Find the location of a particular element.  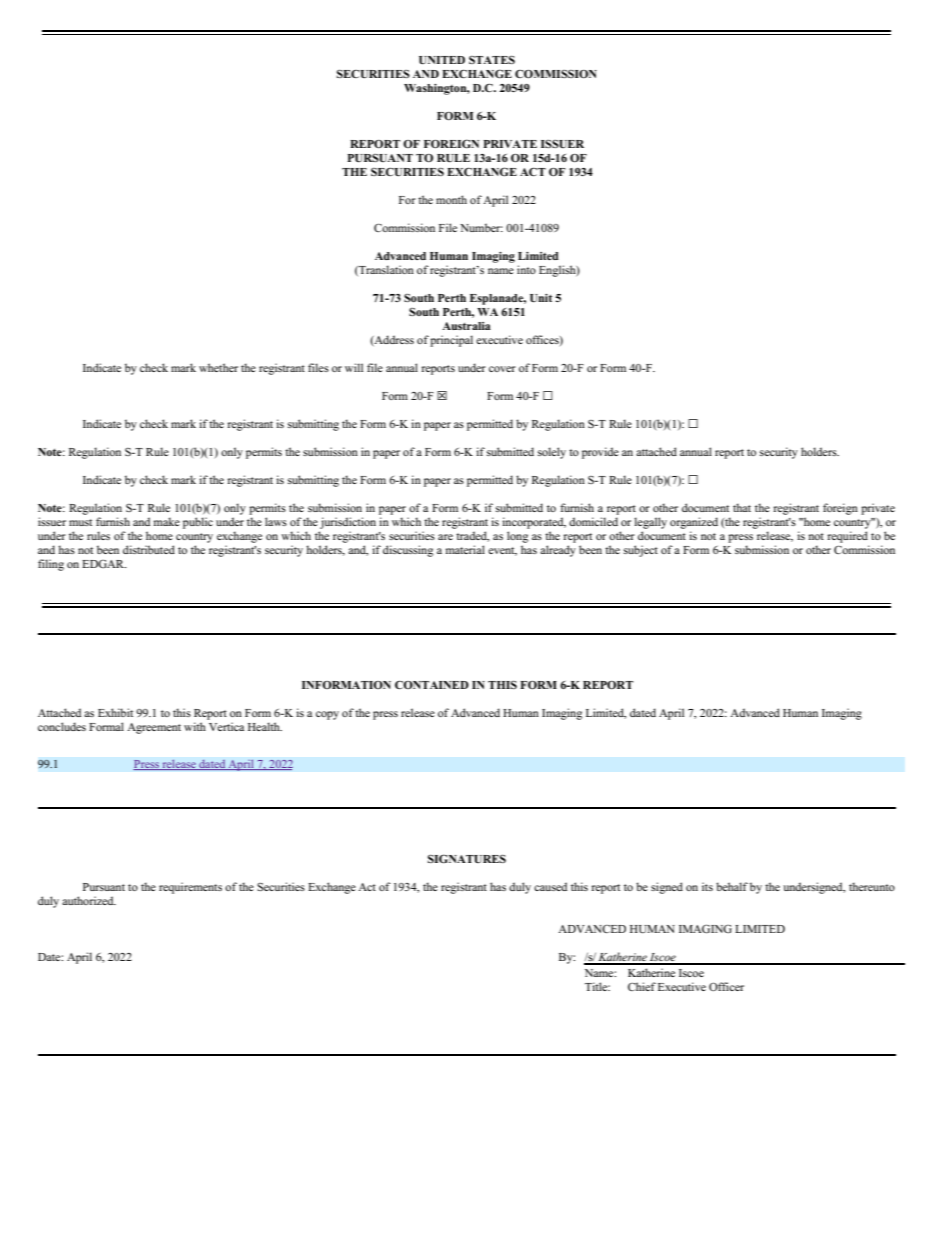

make is located at coordinates (167, 521).
